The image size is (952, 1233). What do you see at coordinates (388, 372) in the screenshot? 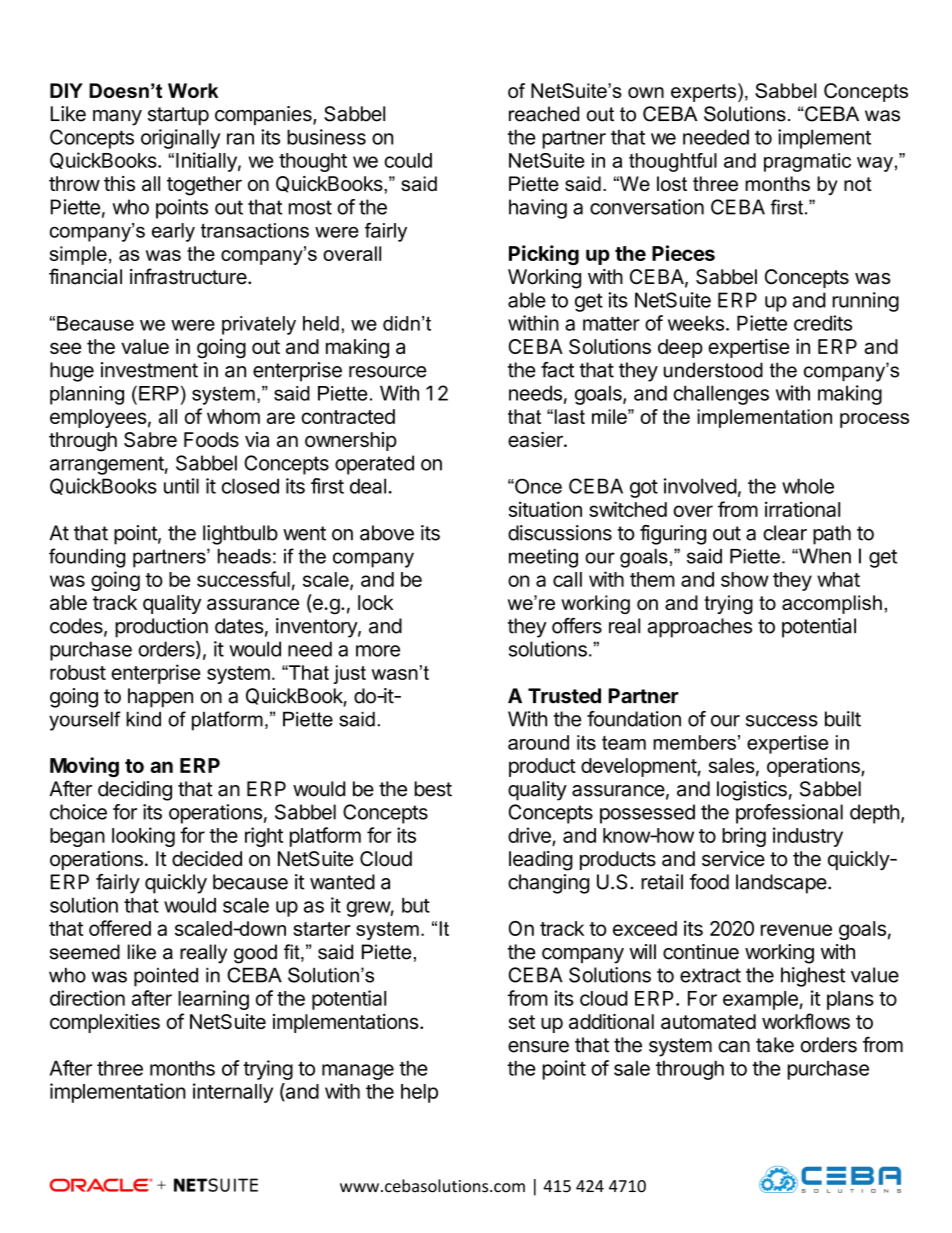
I see `resource` at bounding box center [388, 372].
